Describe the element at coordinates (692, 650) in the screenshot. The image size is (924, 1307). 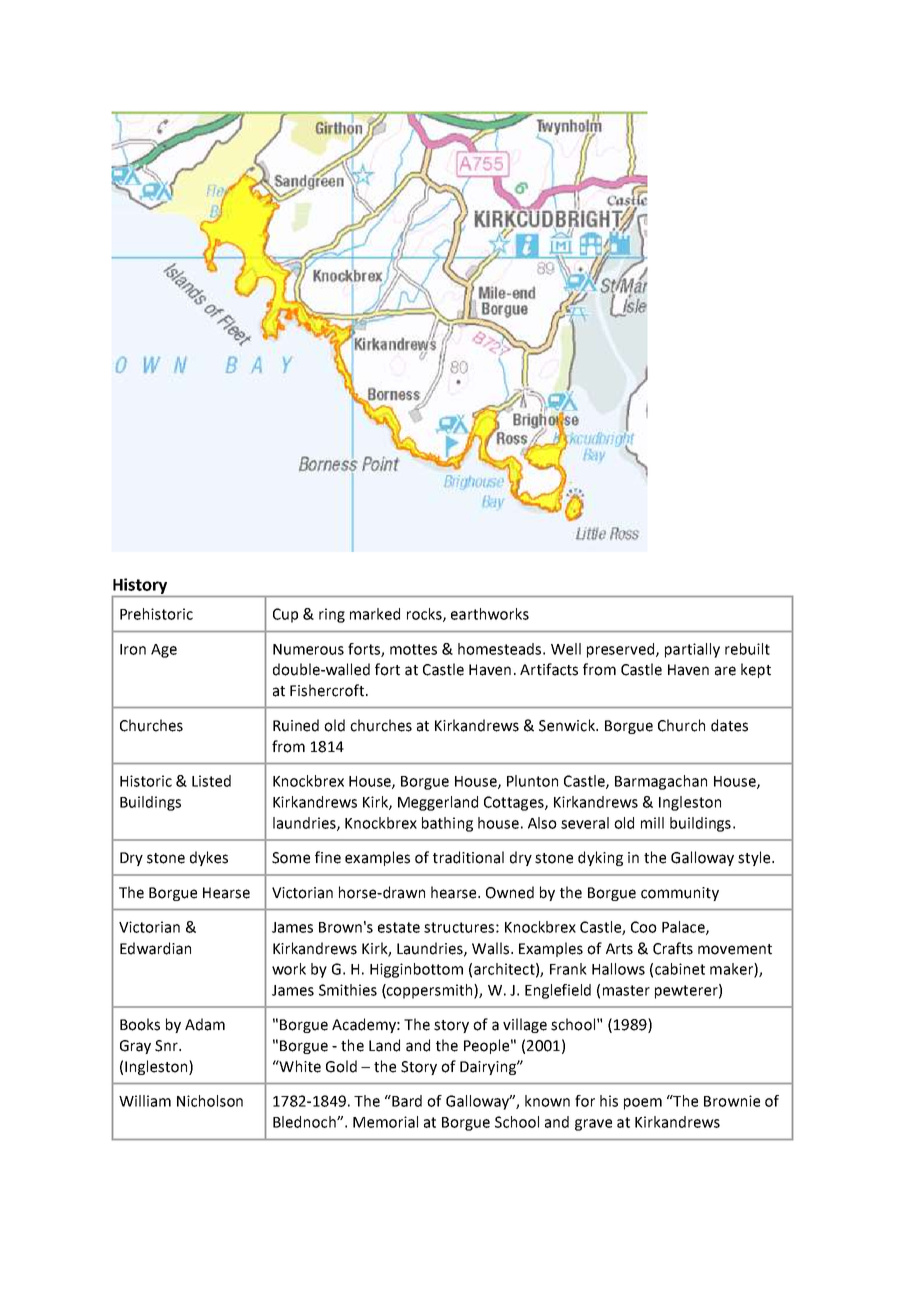
I see `partially` at that location.
